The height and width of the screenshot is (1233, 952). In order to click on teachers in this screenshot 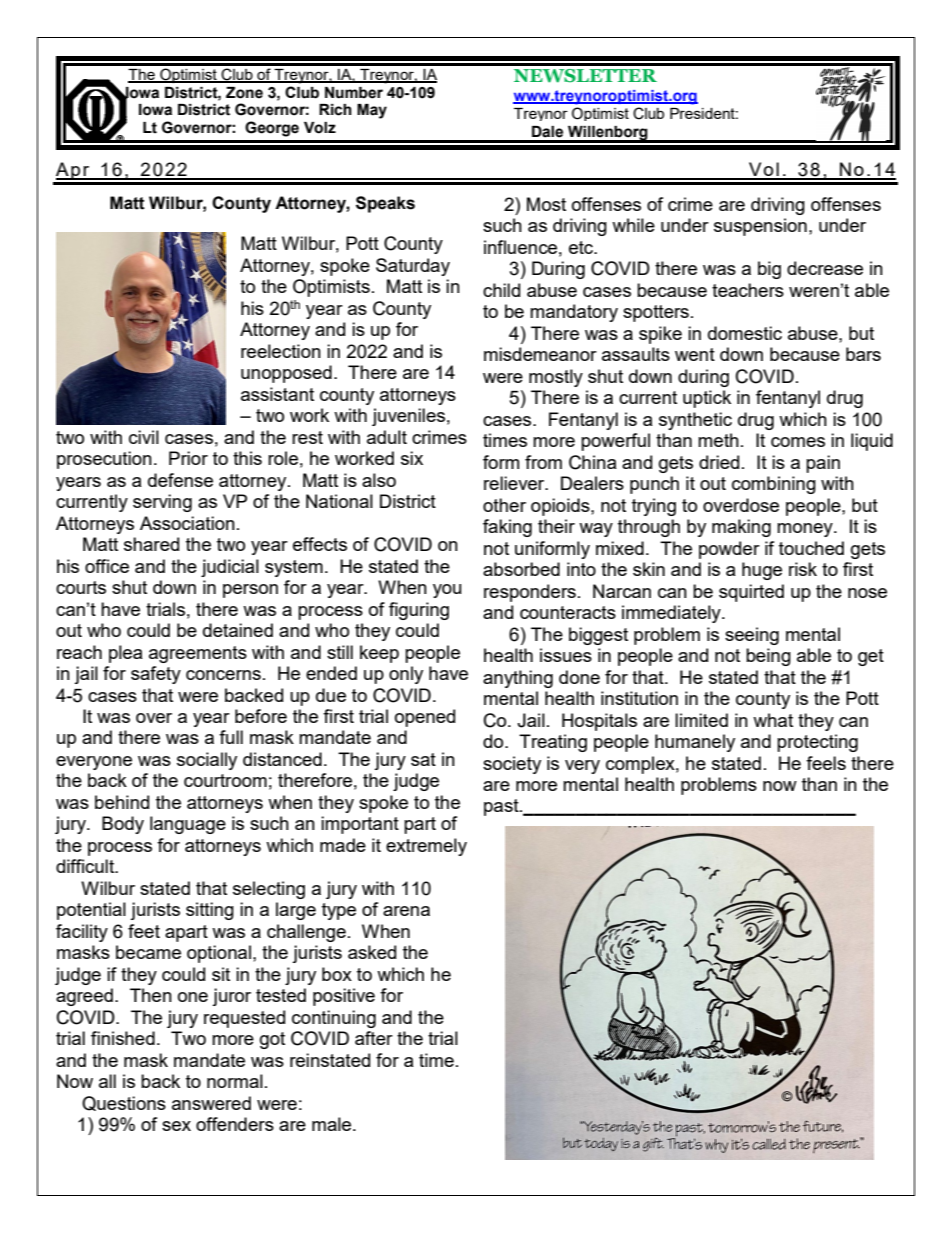, I will do `click(748, 290)`.
